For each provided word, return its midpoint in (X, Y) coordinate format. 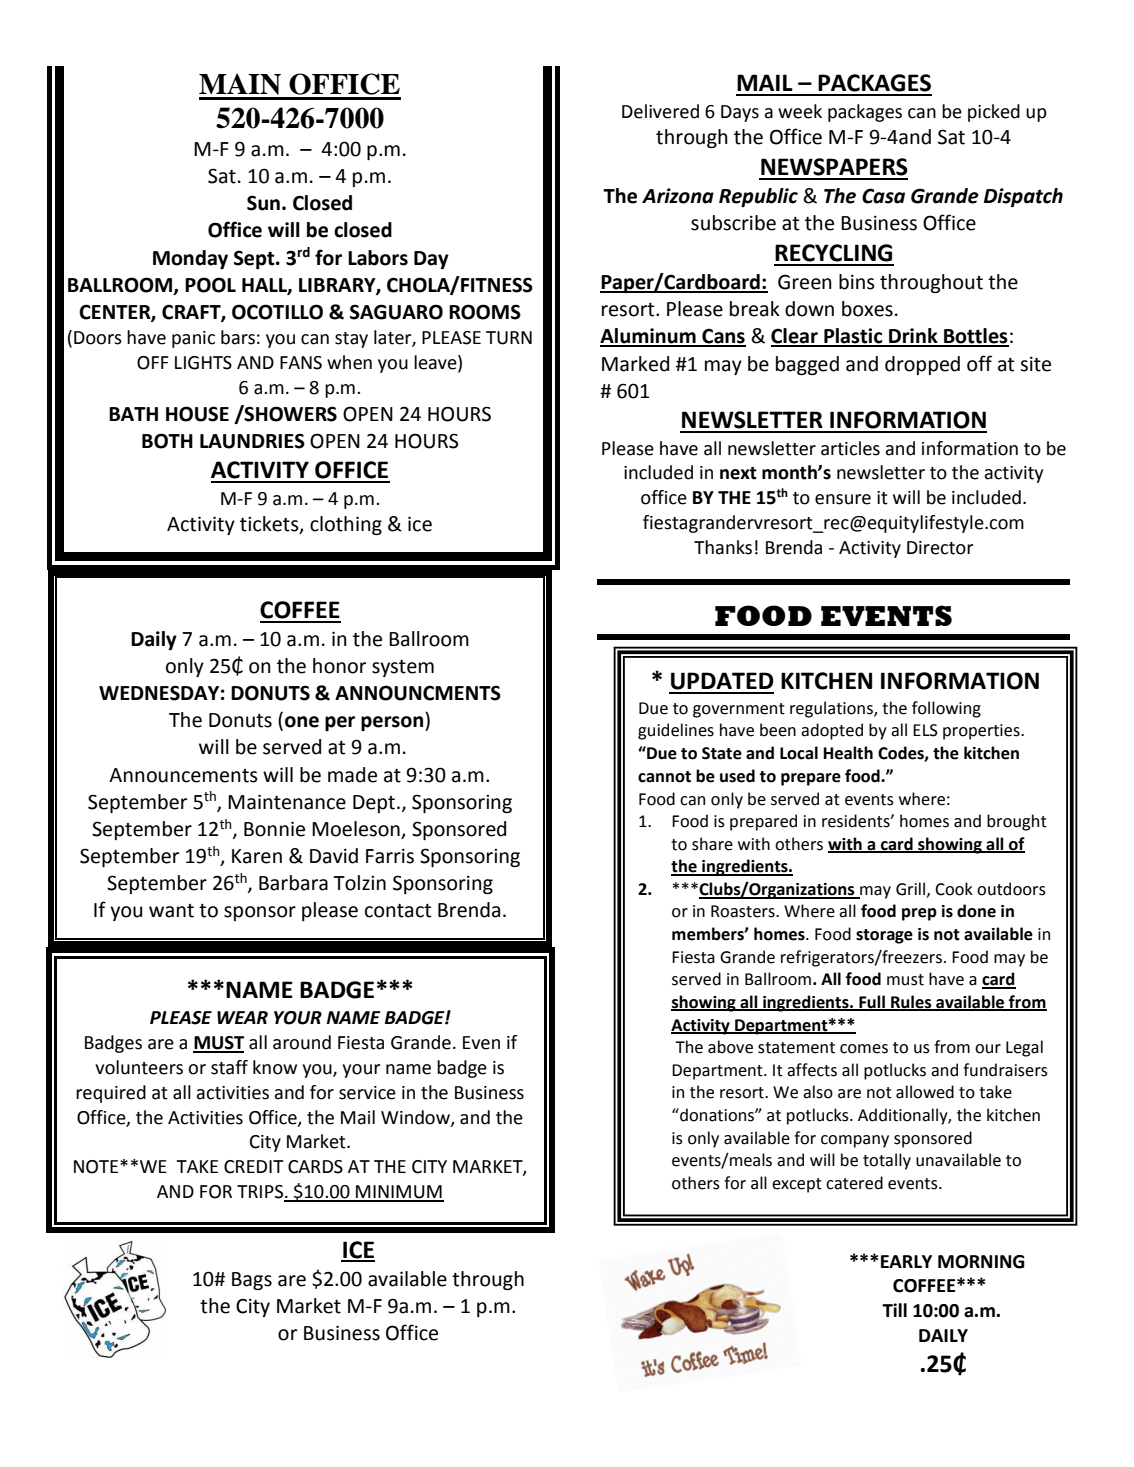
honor (339, 666)
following (946, 709)
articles (850, 448)
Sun (263, 203)
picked (994, 113)
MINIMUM (399, 1193)
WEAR (242, 1017)
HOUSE (197, 414)
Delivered (660, 111)
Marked (635, 364)
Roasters (744, 911)
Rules (911, 1003)
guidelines (676, 731)
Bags (252, 1281)
